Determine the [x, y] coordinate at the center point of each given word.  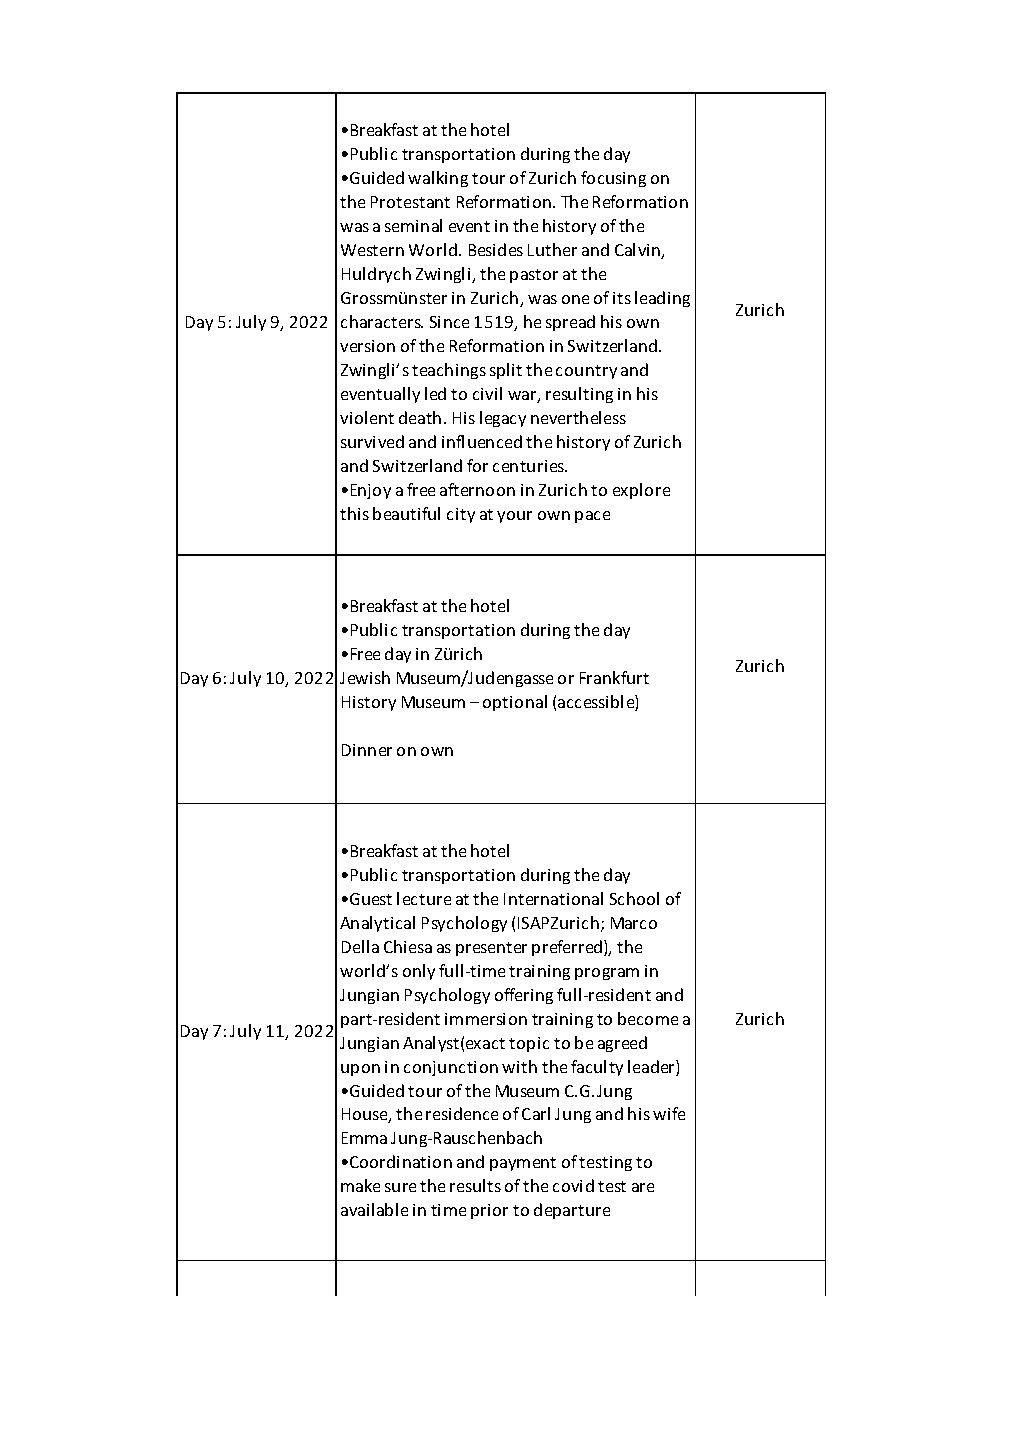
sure [400, 1187]
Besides [496, 249]
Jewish [365, 677]
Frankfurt [614, 677]
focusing [613, 179]
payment [523, 1164]
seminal [413, 225]
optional [515, 703]
